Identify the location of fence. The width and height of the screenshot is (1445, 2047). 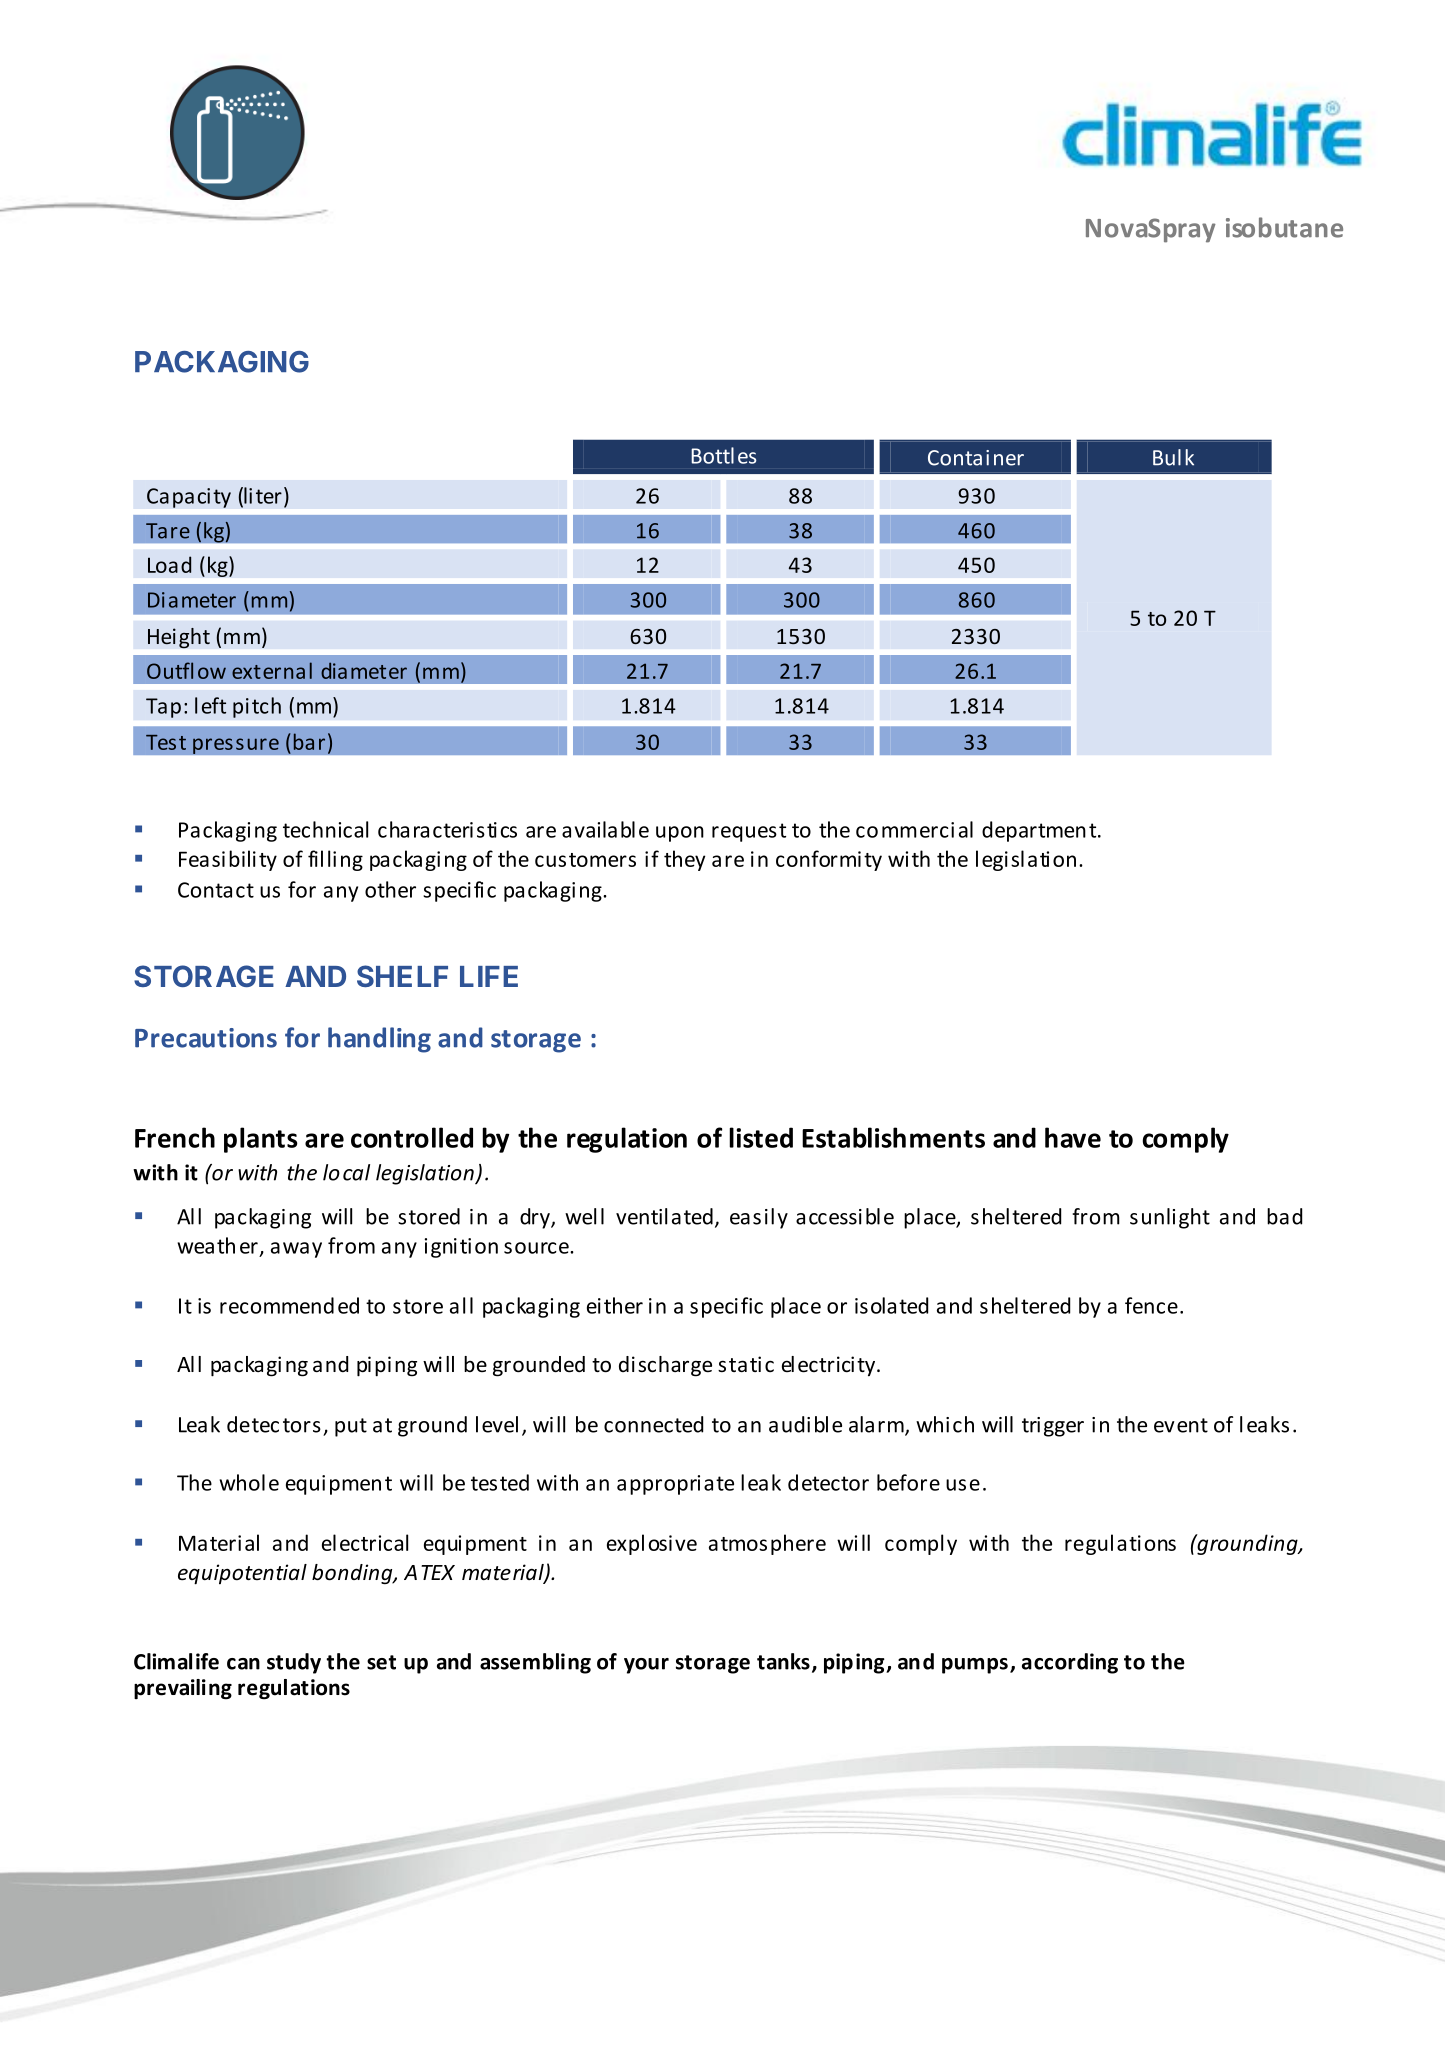
(1151, 1305).
